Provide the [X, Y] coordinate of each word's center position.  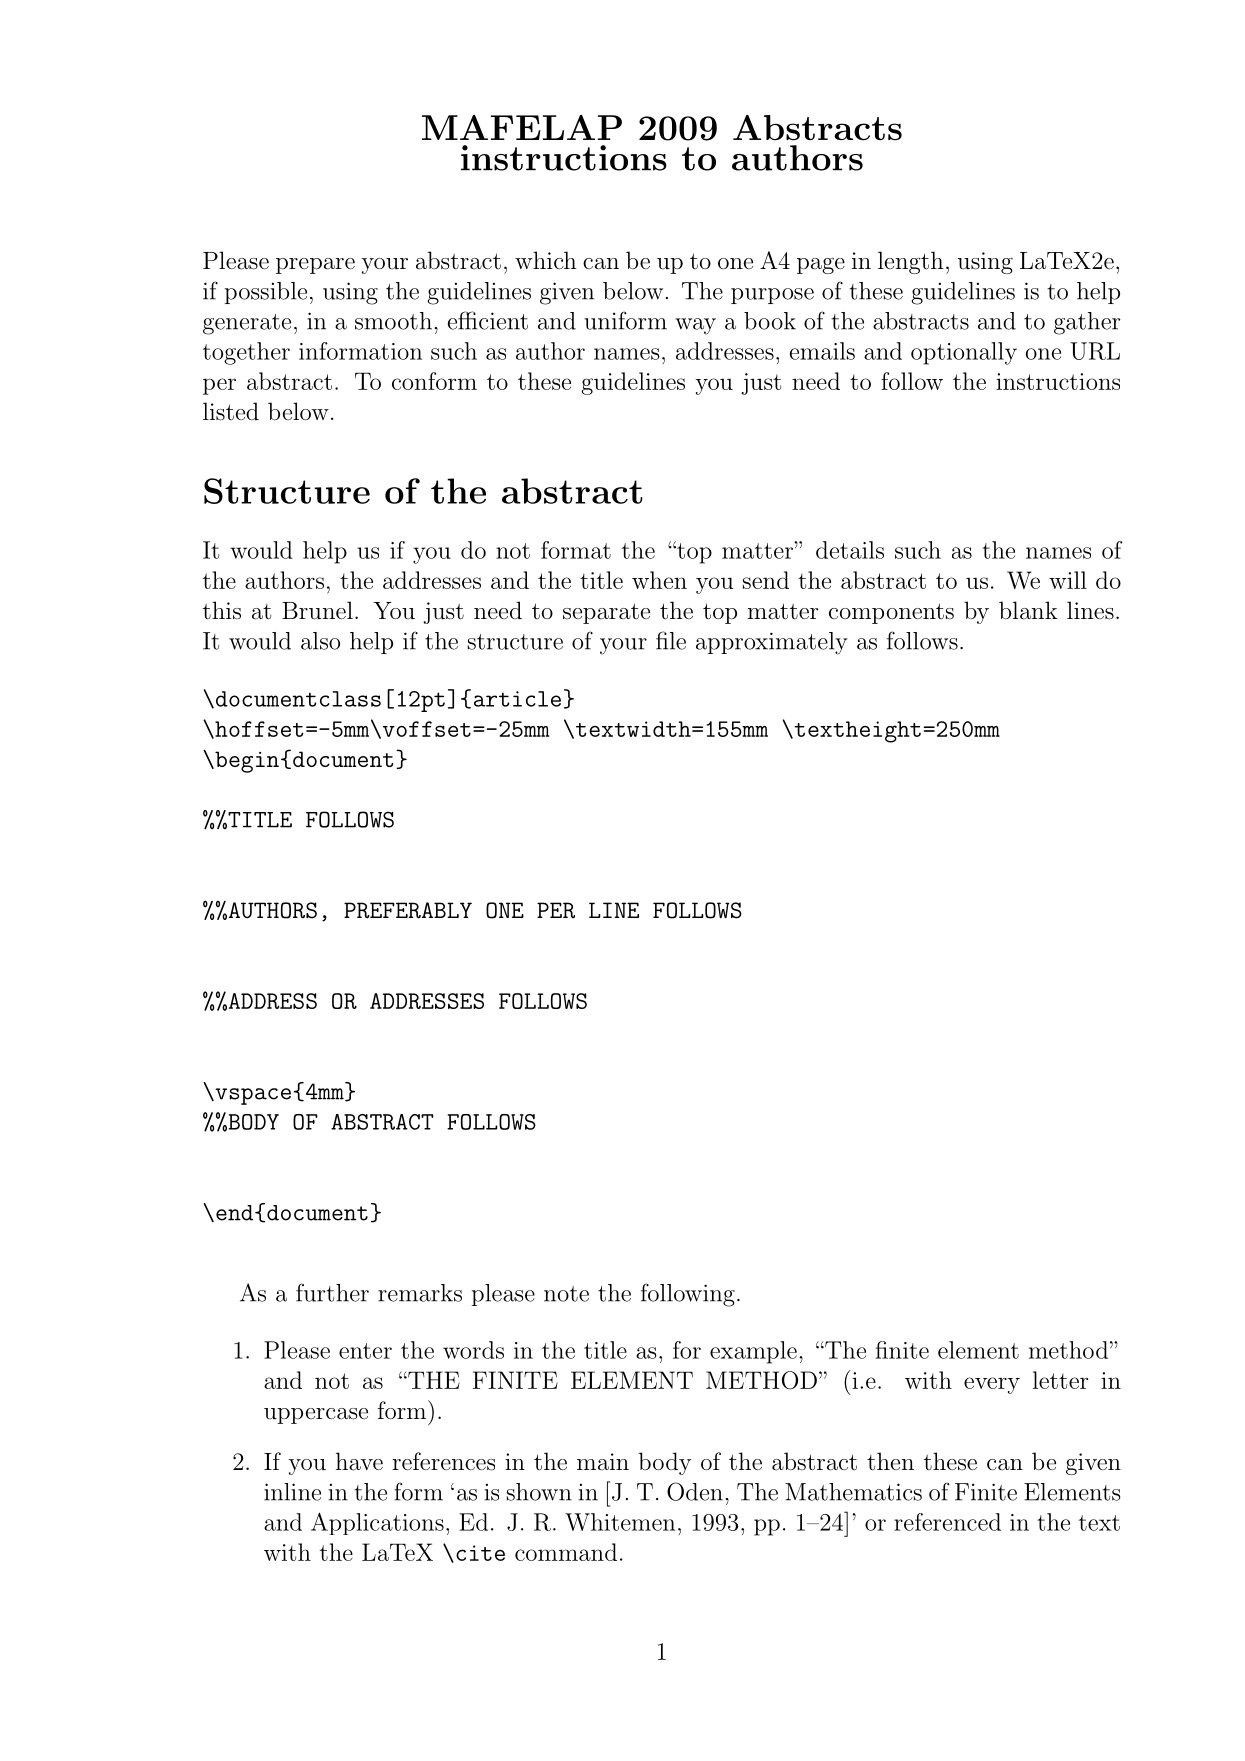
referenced [947, 1522]
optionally [964, 353]
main [603, 1462]
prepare [315, 266]
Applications [377, 1523]
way [695, 326]
